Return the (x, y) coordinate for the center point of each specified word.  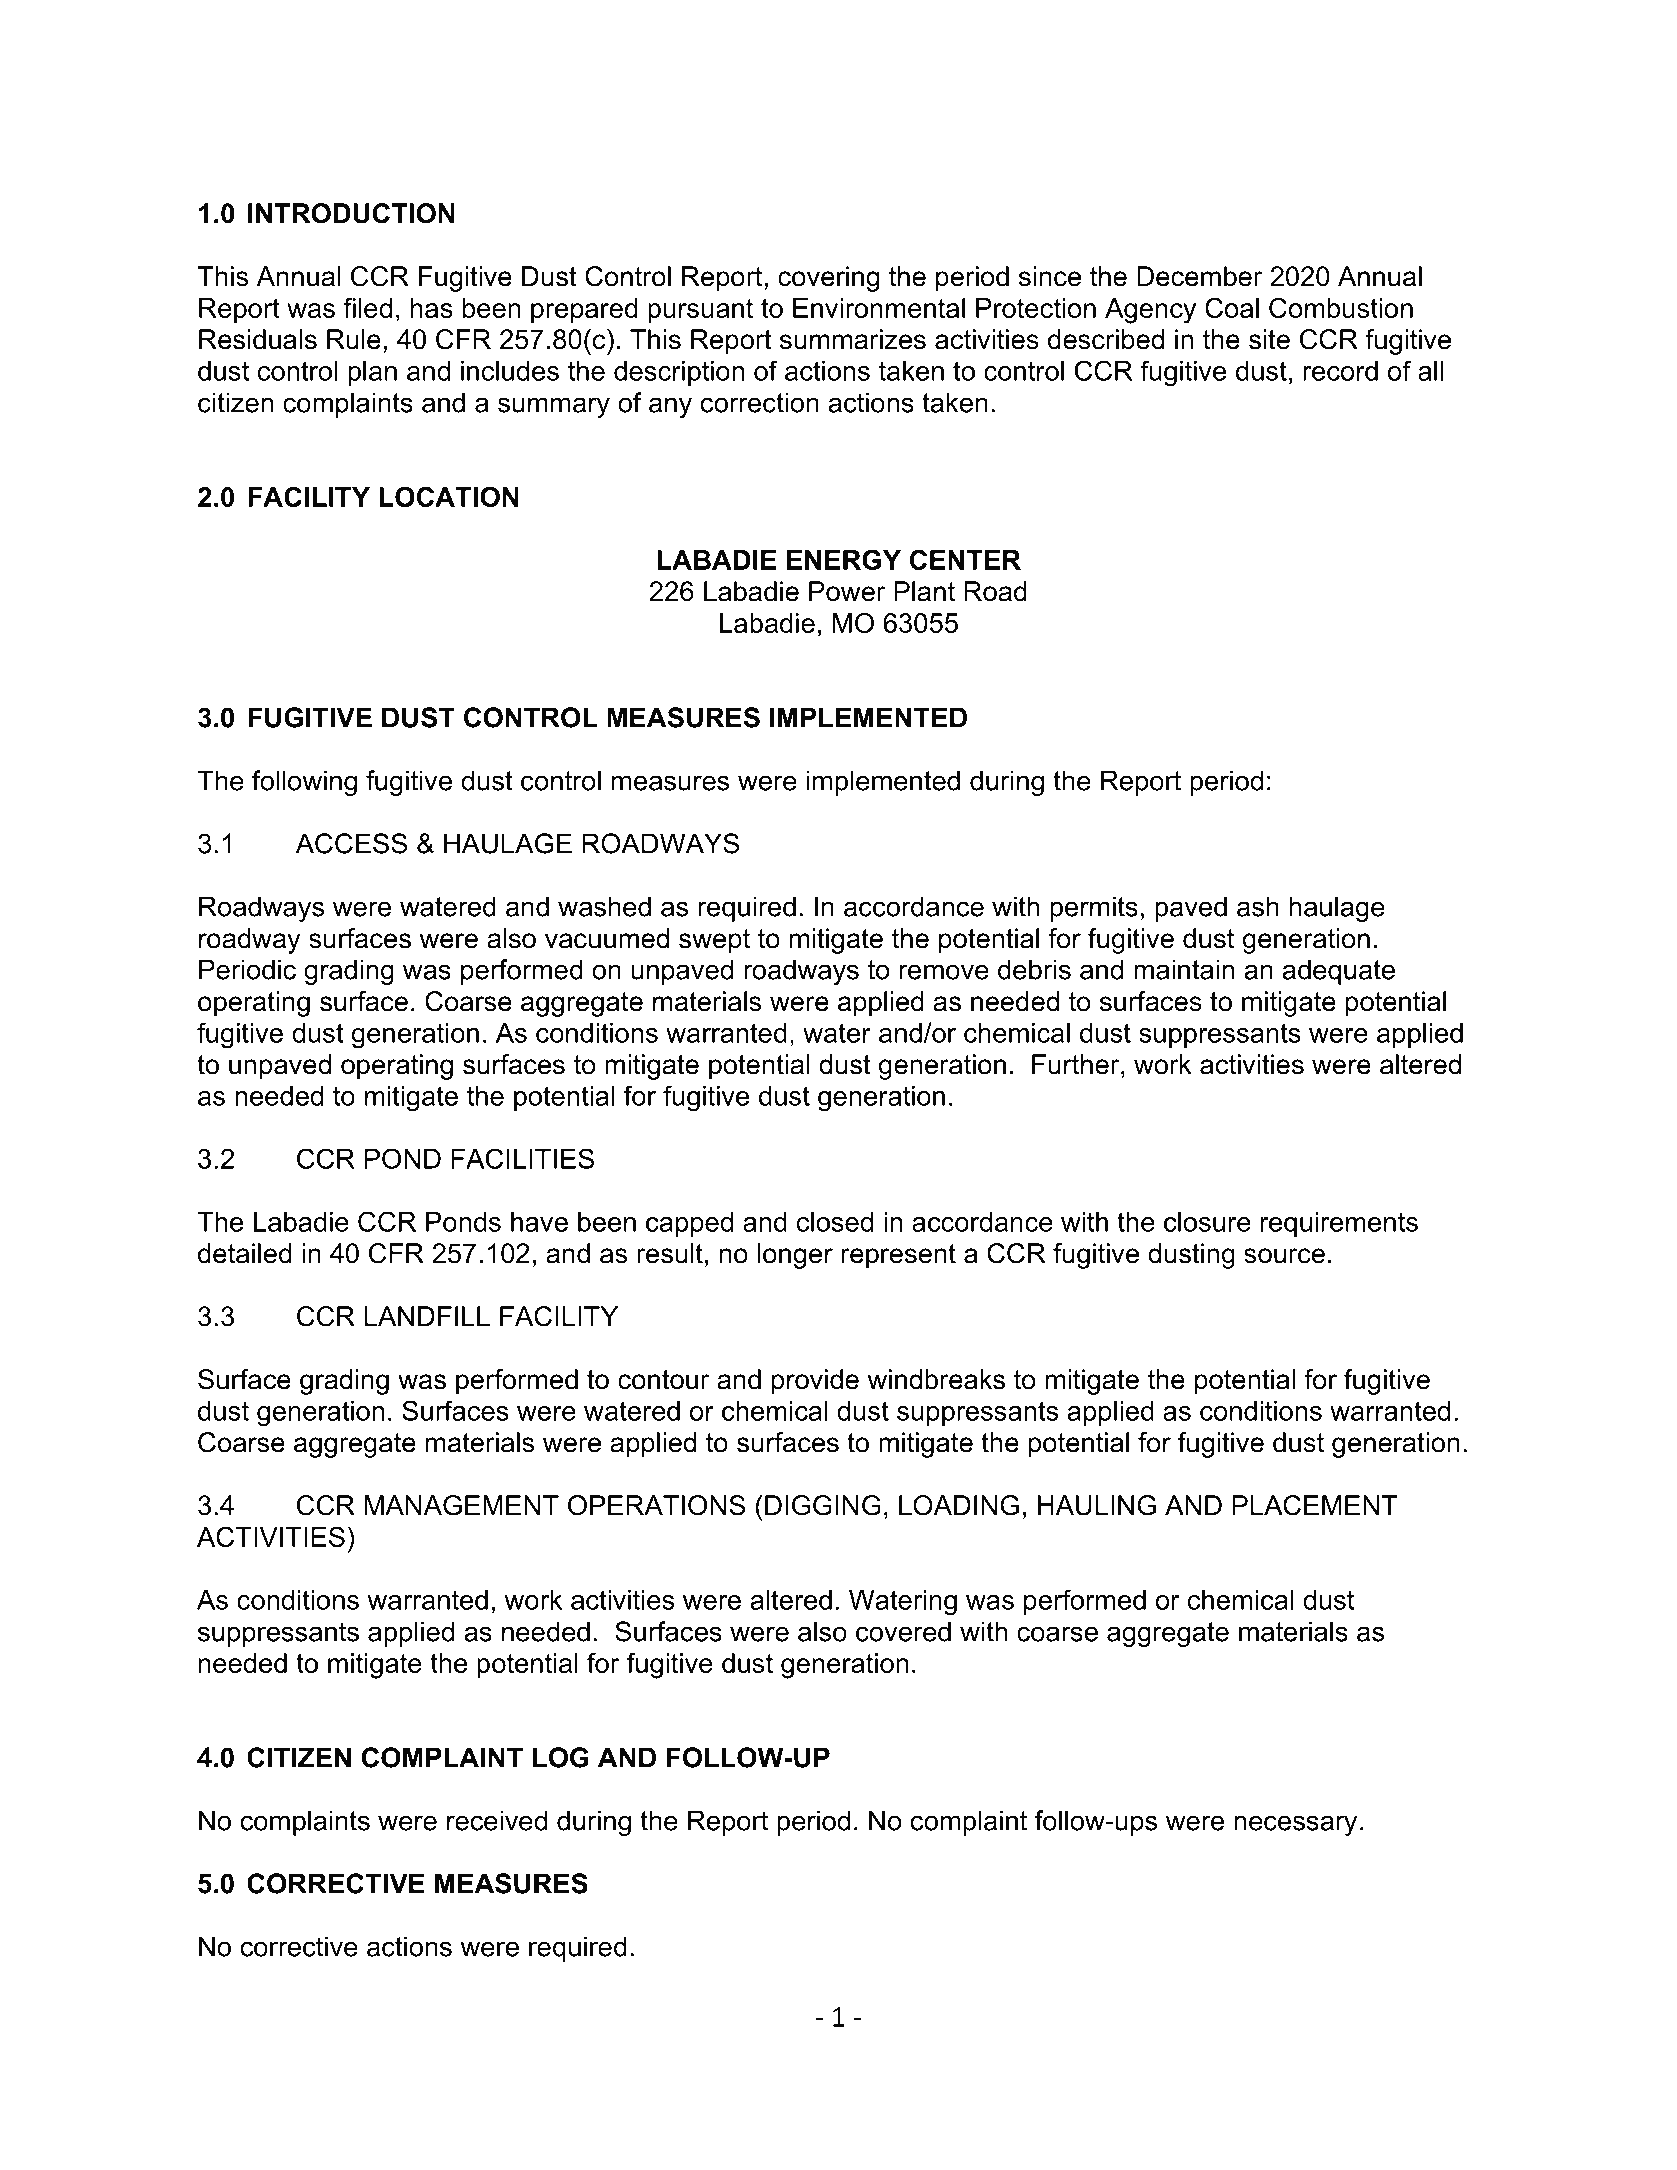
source (1284, 1256)
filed (367, 307)
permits (1094, 909)
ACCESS (351, 843)
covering (828, 279)
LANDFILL (427, 1316)
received (497, 1820)
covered (903, 1631)
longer (795, 1256)
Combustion (1341, 307)
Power (847, 591)
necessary (1295, 1825)
